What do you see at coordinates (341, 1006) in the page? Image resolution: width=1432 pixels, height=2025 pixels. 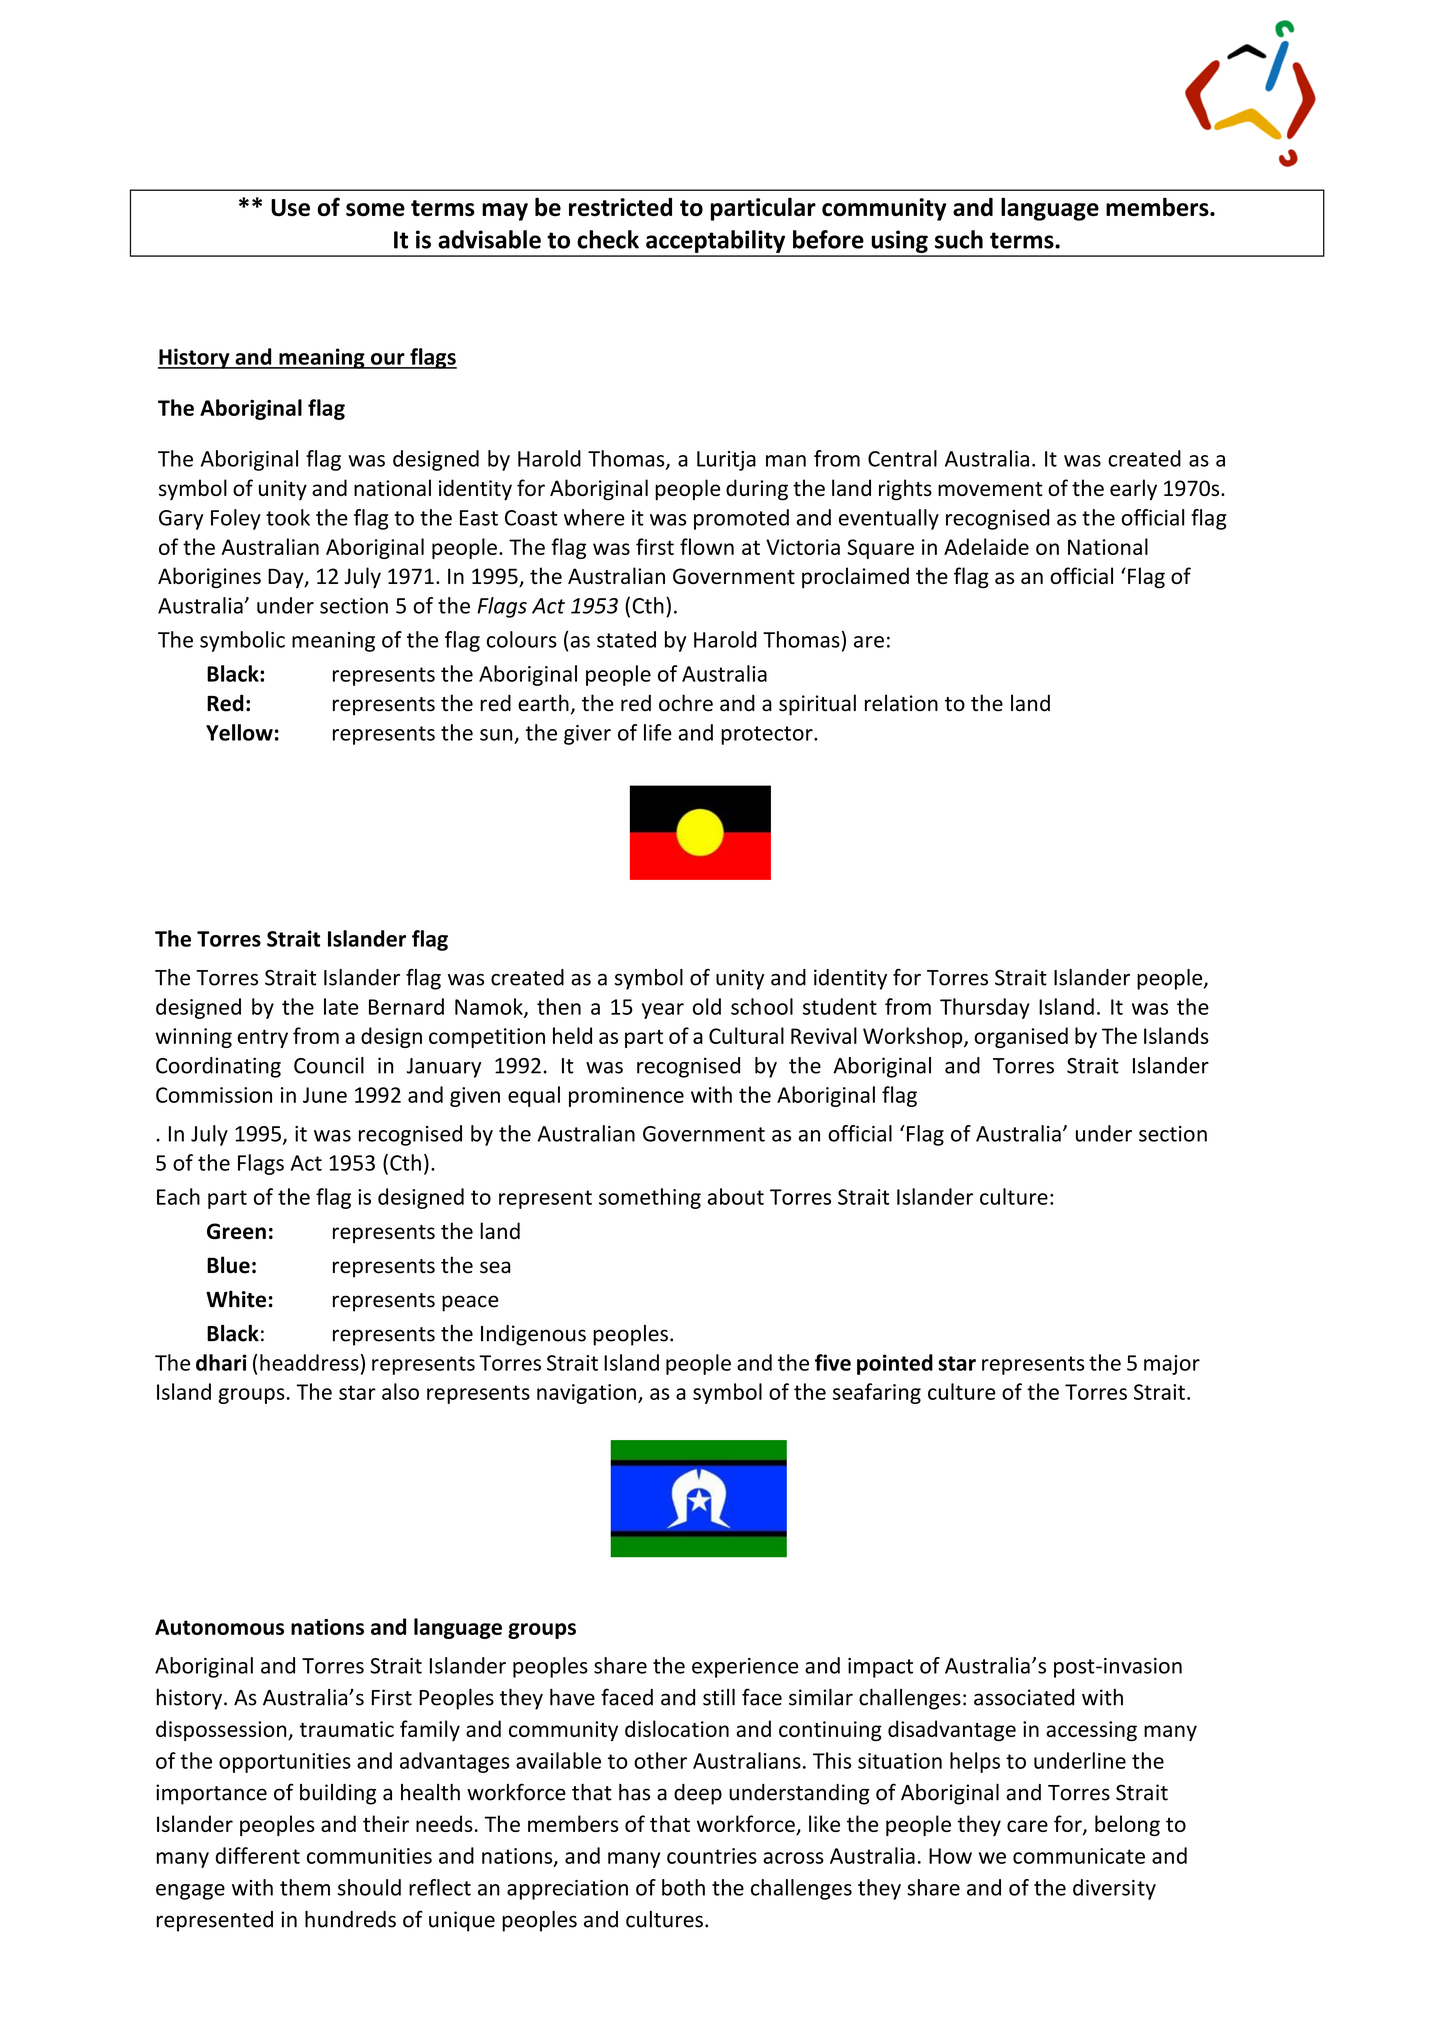 I see `late` at bounding box center [341, 1006].
